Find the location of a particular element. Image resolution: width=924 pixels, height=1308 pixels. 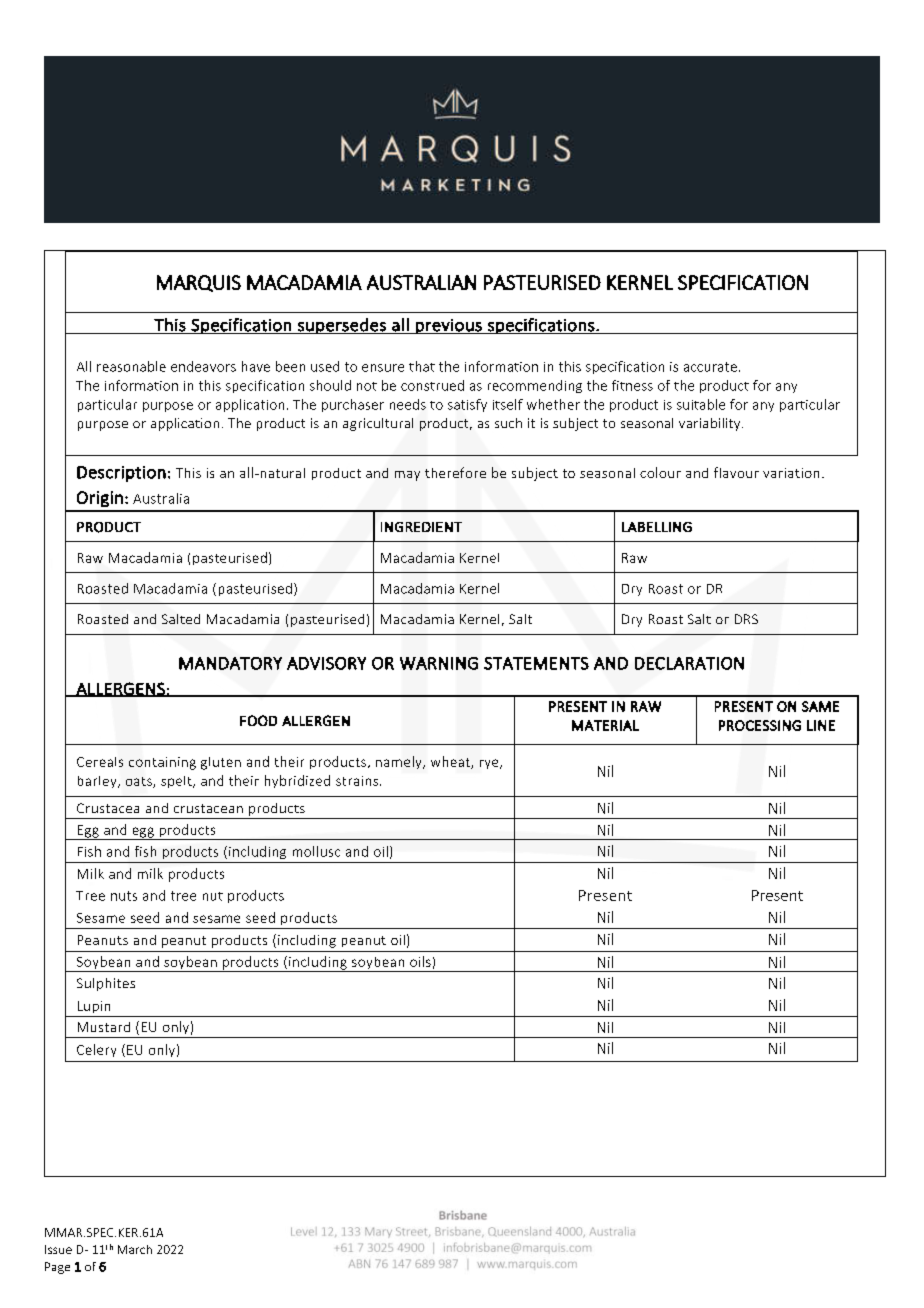

March is located at coordinates (135, 1249).
